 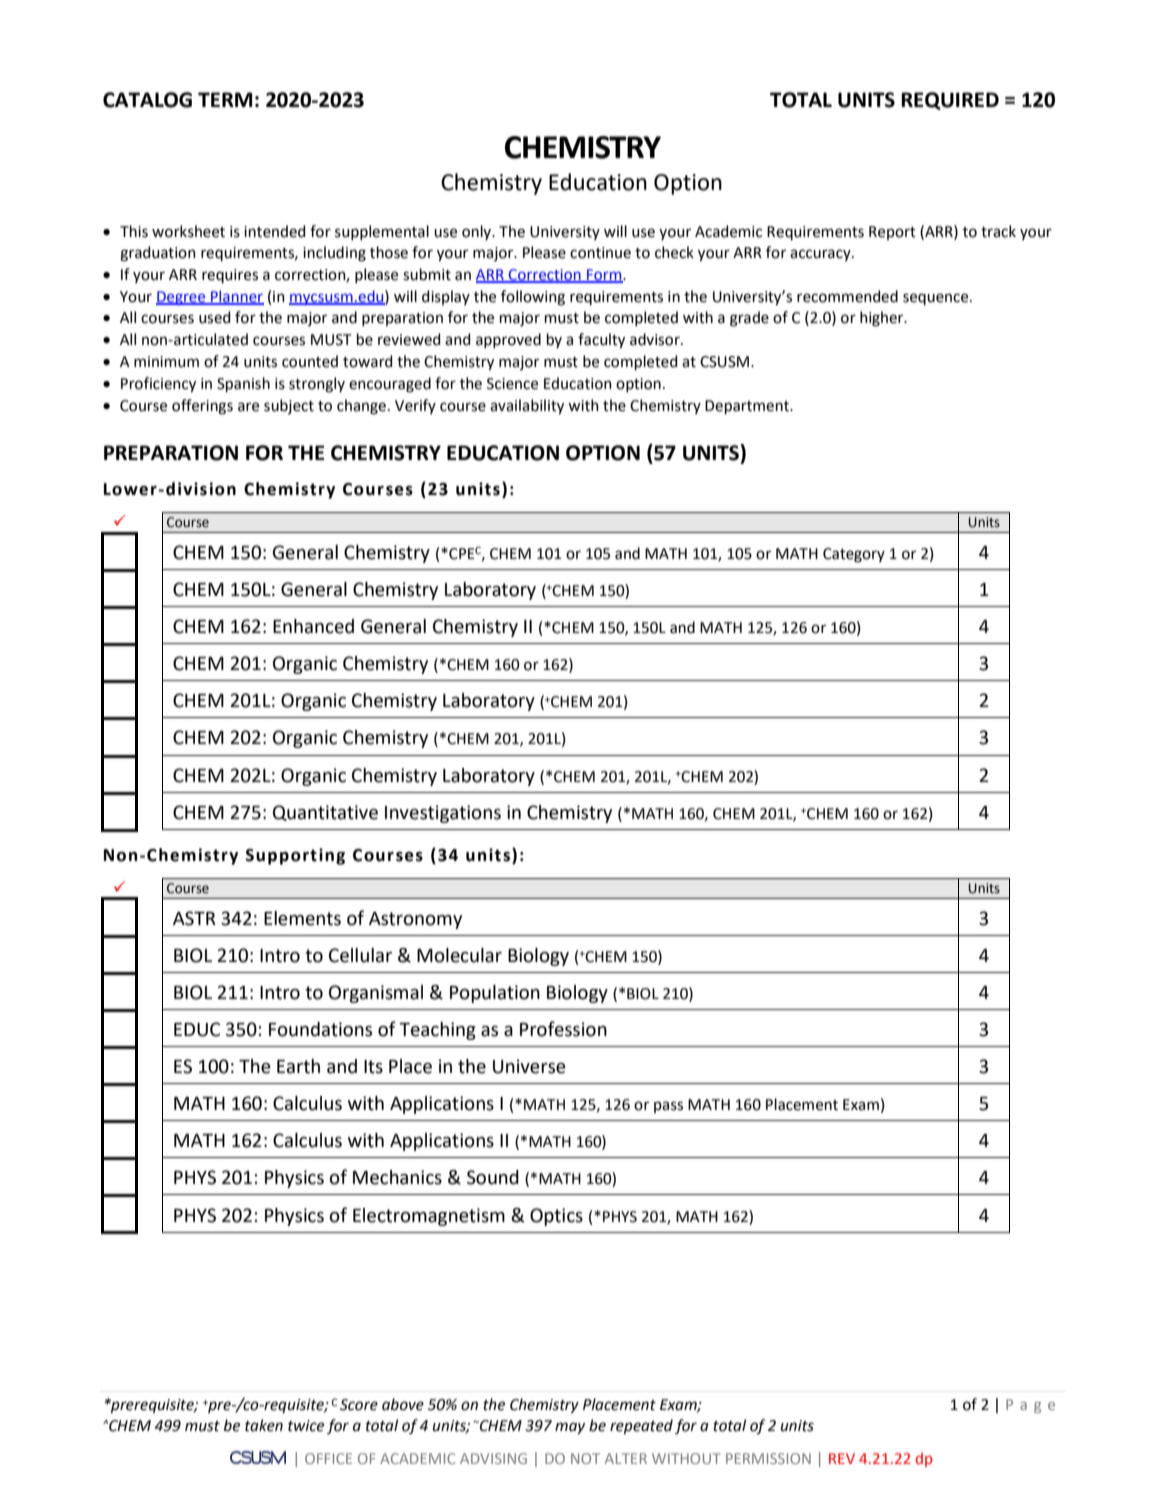 I want to click on PERMISSION, so click(x=768, y=1458).
